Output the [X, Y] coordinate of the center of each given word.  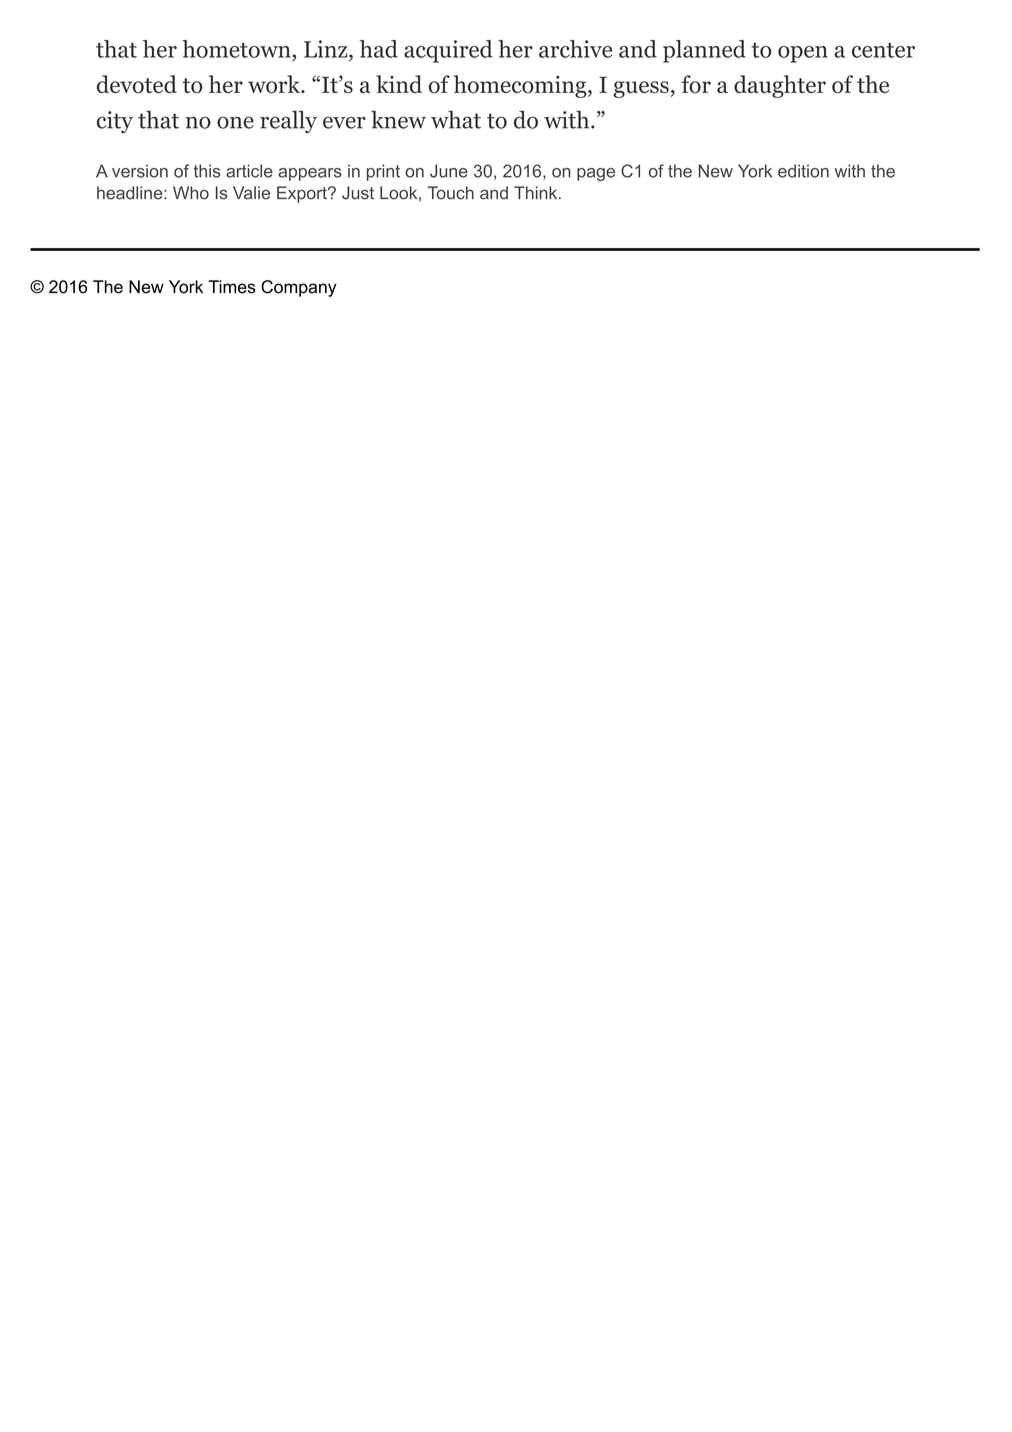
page [596, 174]
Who [191, 193]
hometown [236, 49]
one [235, 122]
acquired [448, 51]
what [456, 120]
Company [299, 288]
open [803, 54]
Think [537, 192]
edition [803, 171]
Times [232, 287]
